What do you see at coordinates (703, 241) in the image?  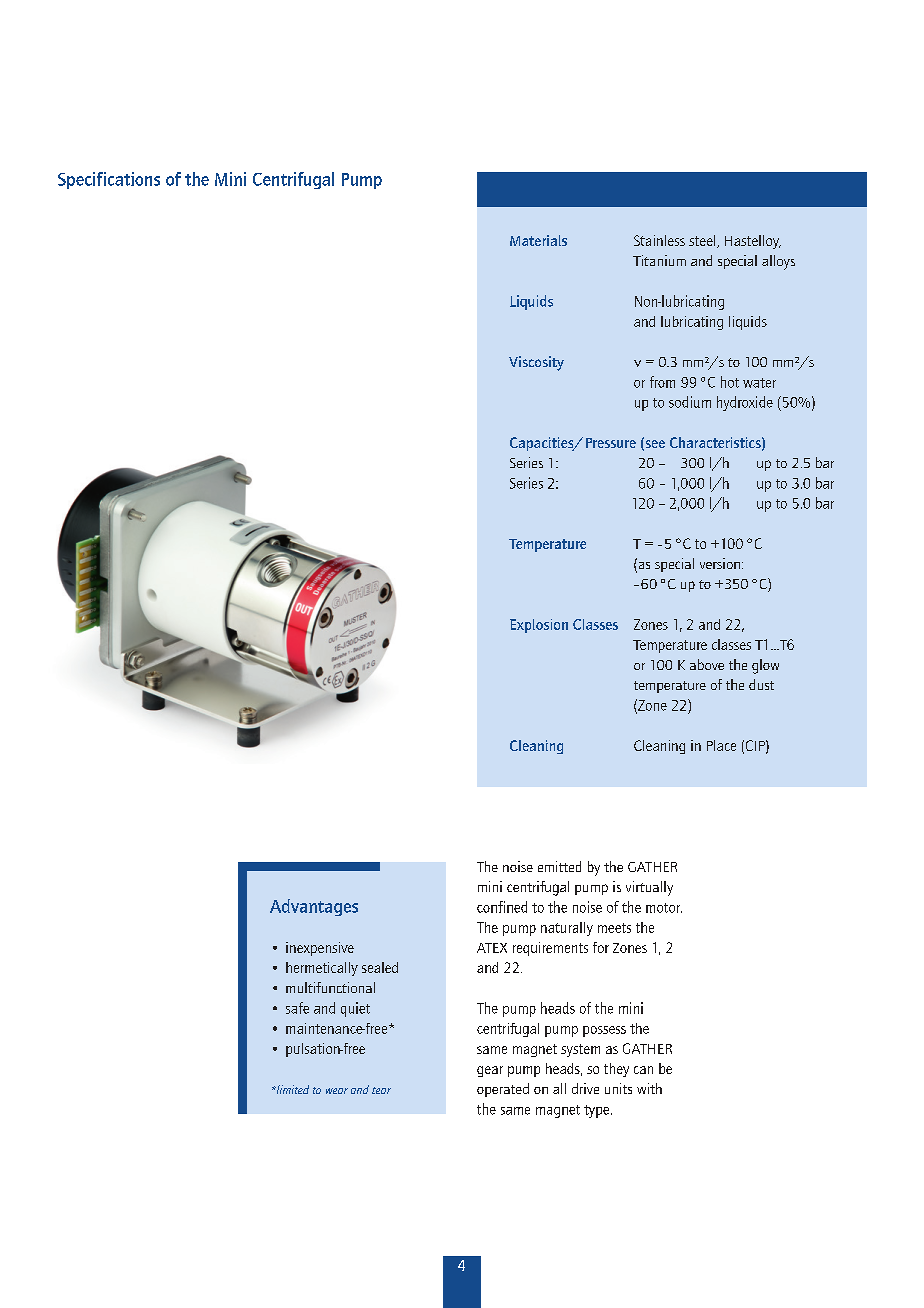 I see `steel` at bounding box center [703, 241].
